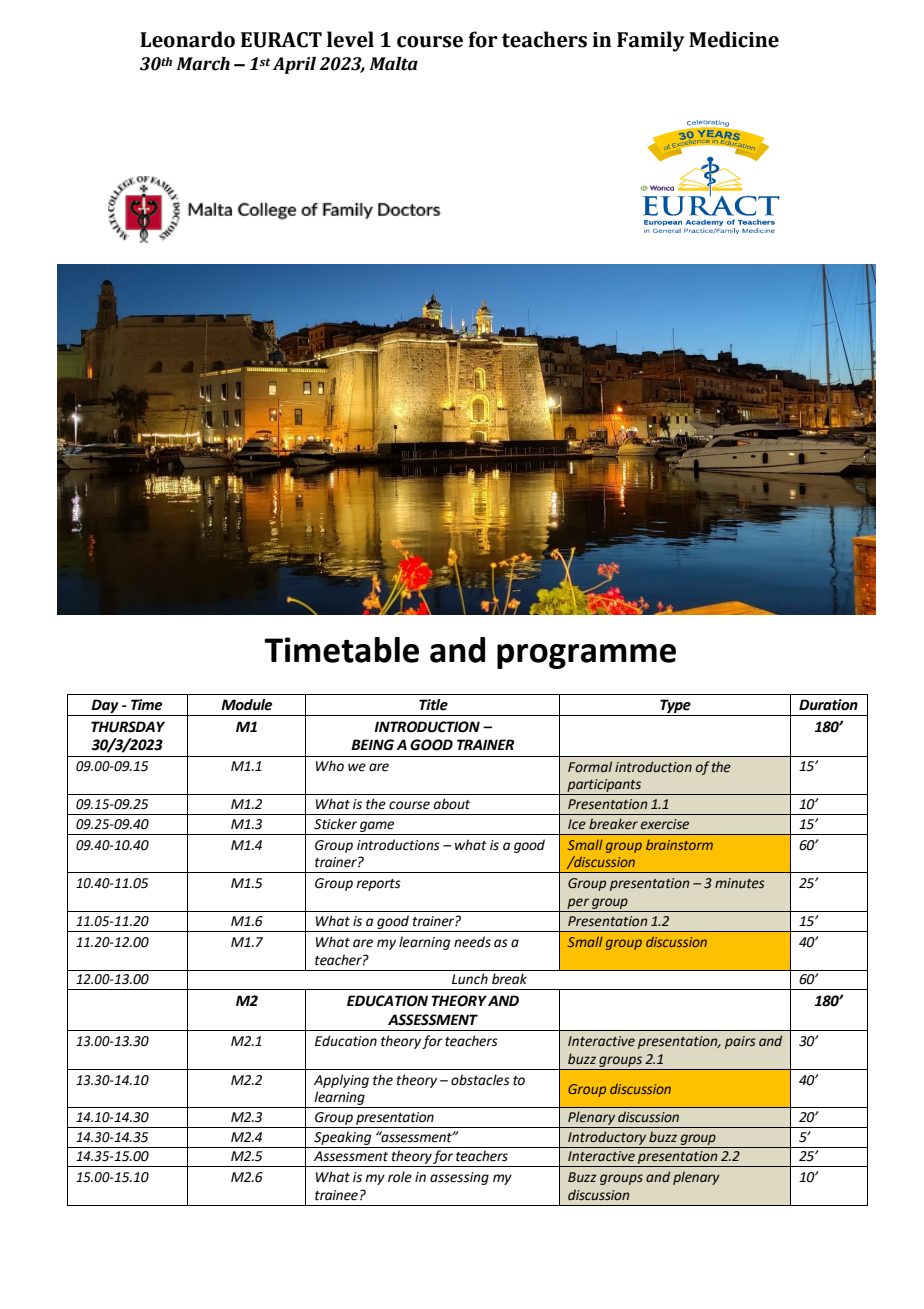 This document has width=924, height=1309. I want to click on Module, so click(246, 705).
